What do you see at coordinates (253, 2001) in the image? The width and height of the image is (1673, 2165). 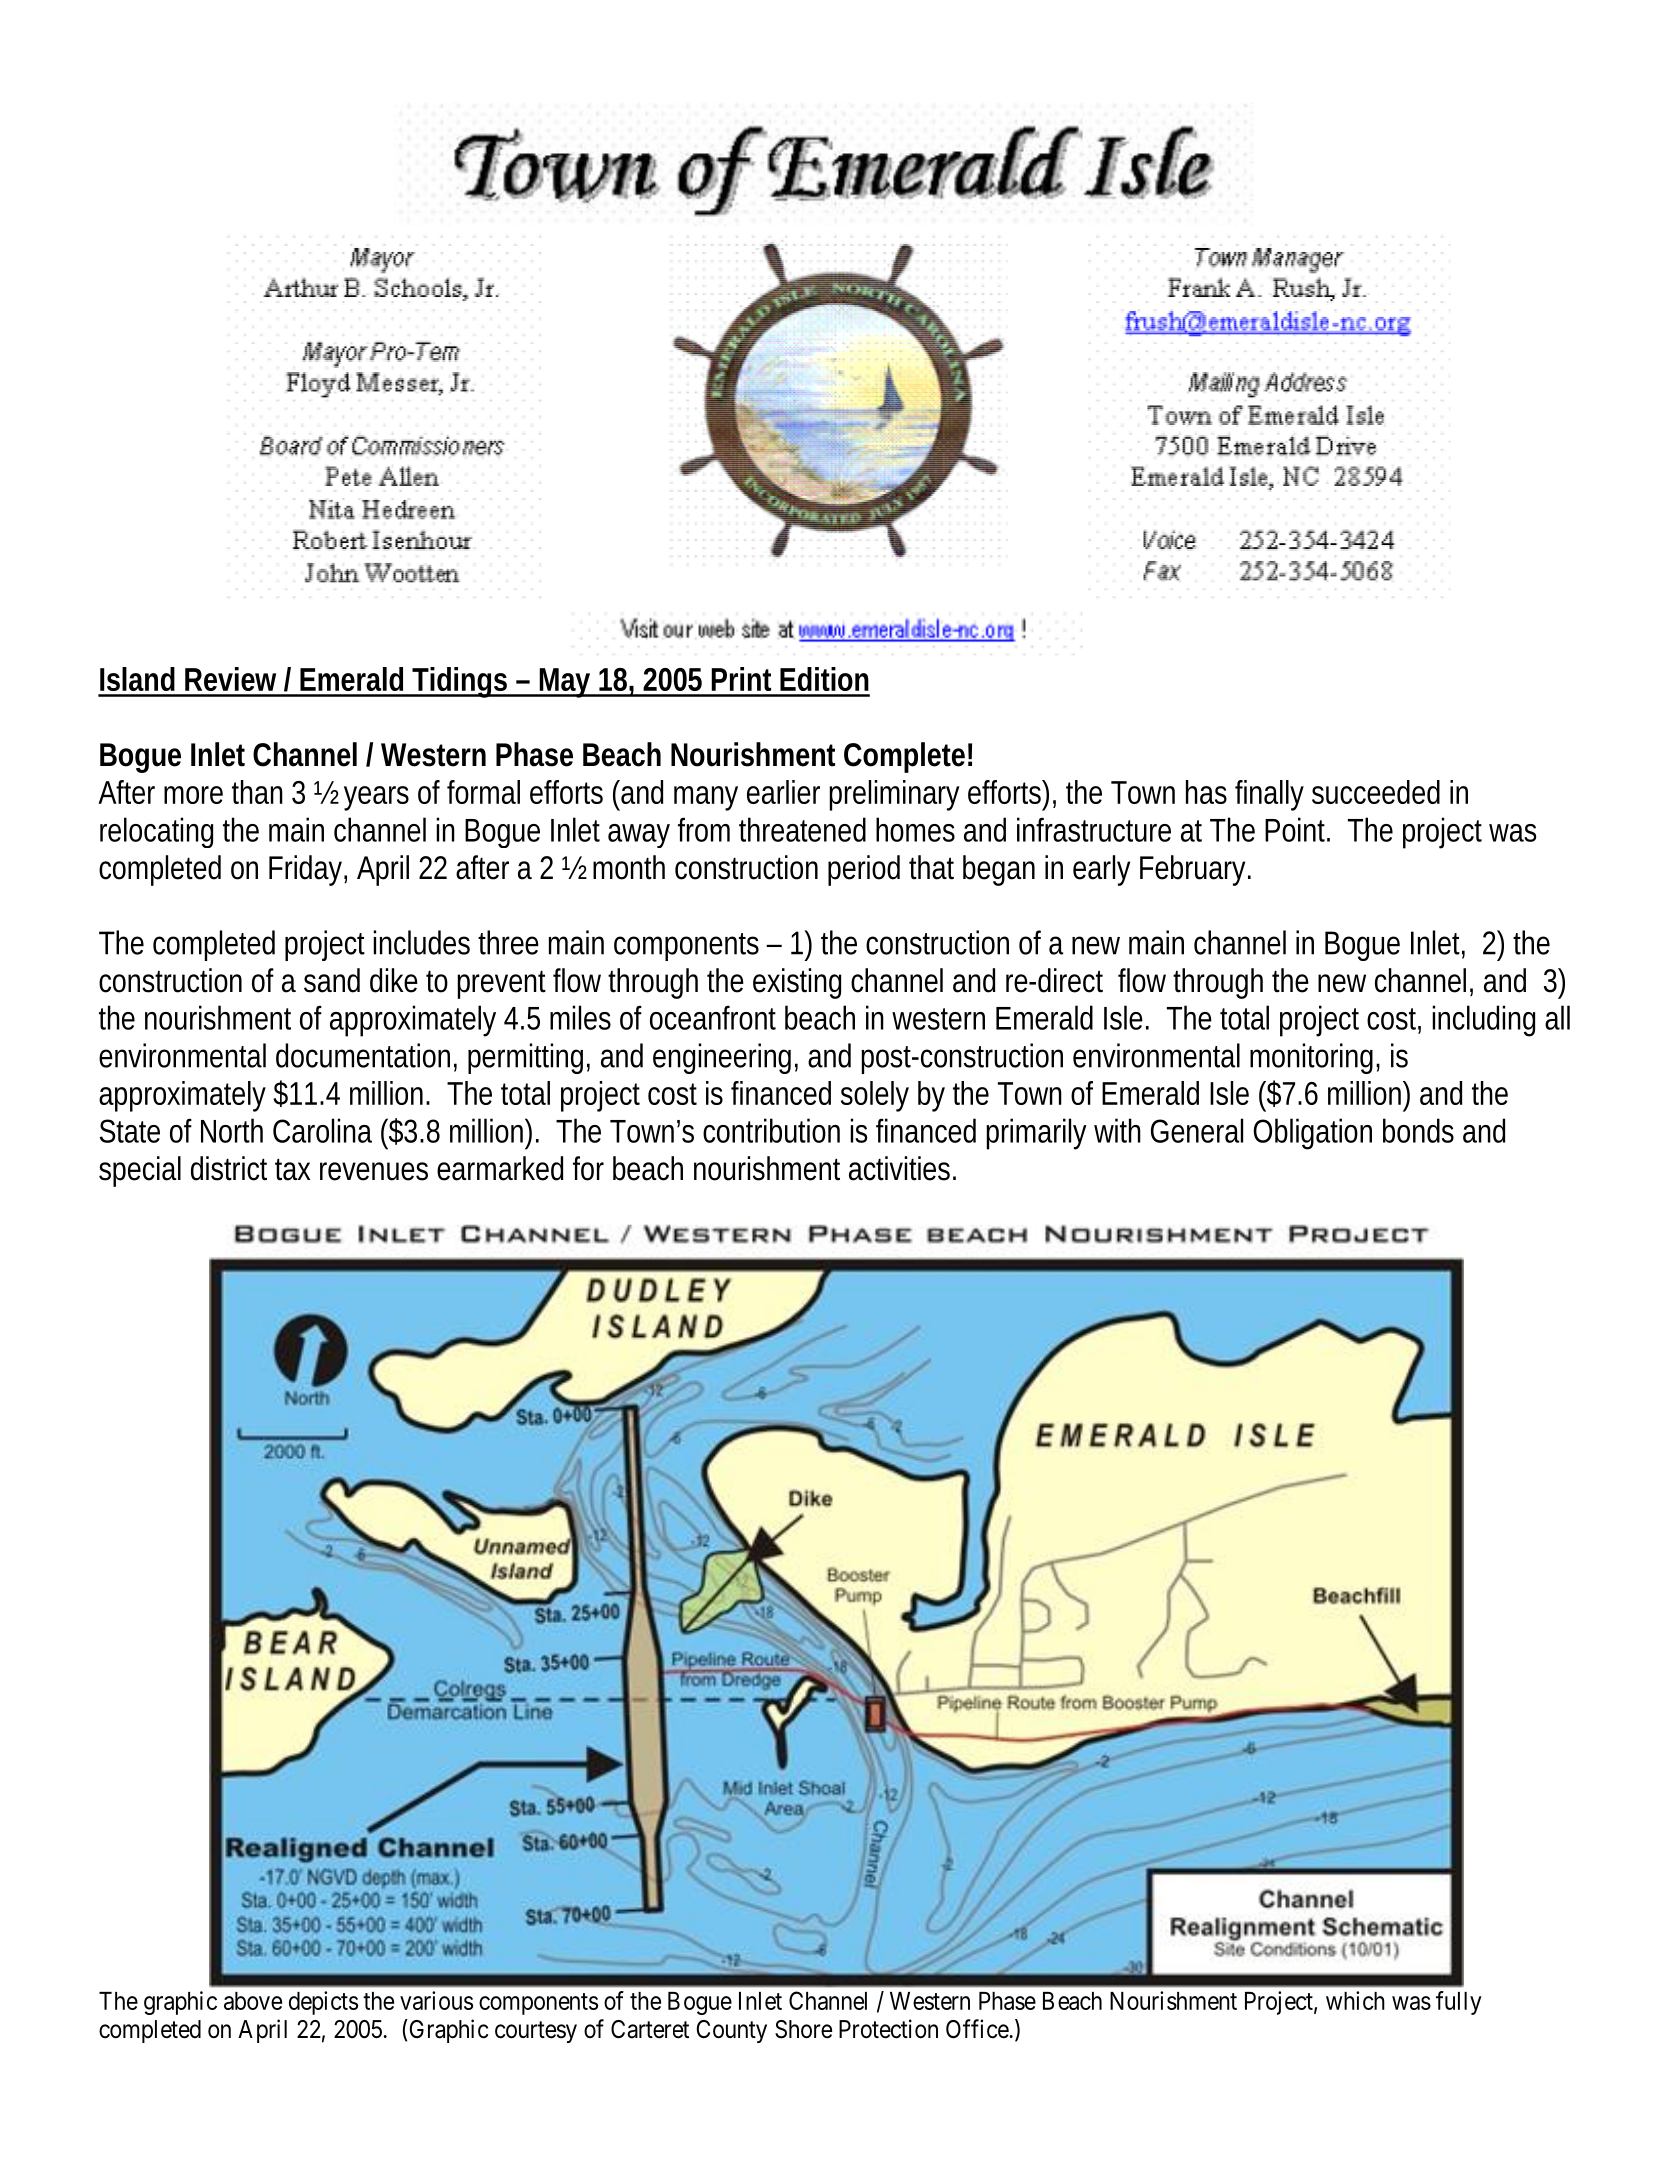 I see `above` at bounding box center [253, 2001].
